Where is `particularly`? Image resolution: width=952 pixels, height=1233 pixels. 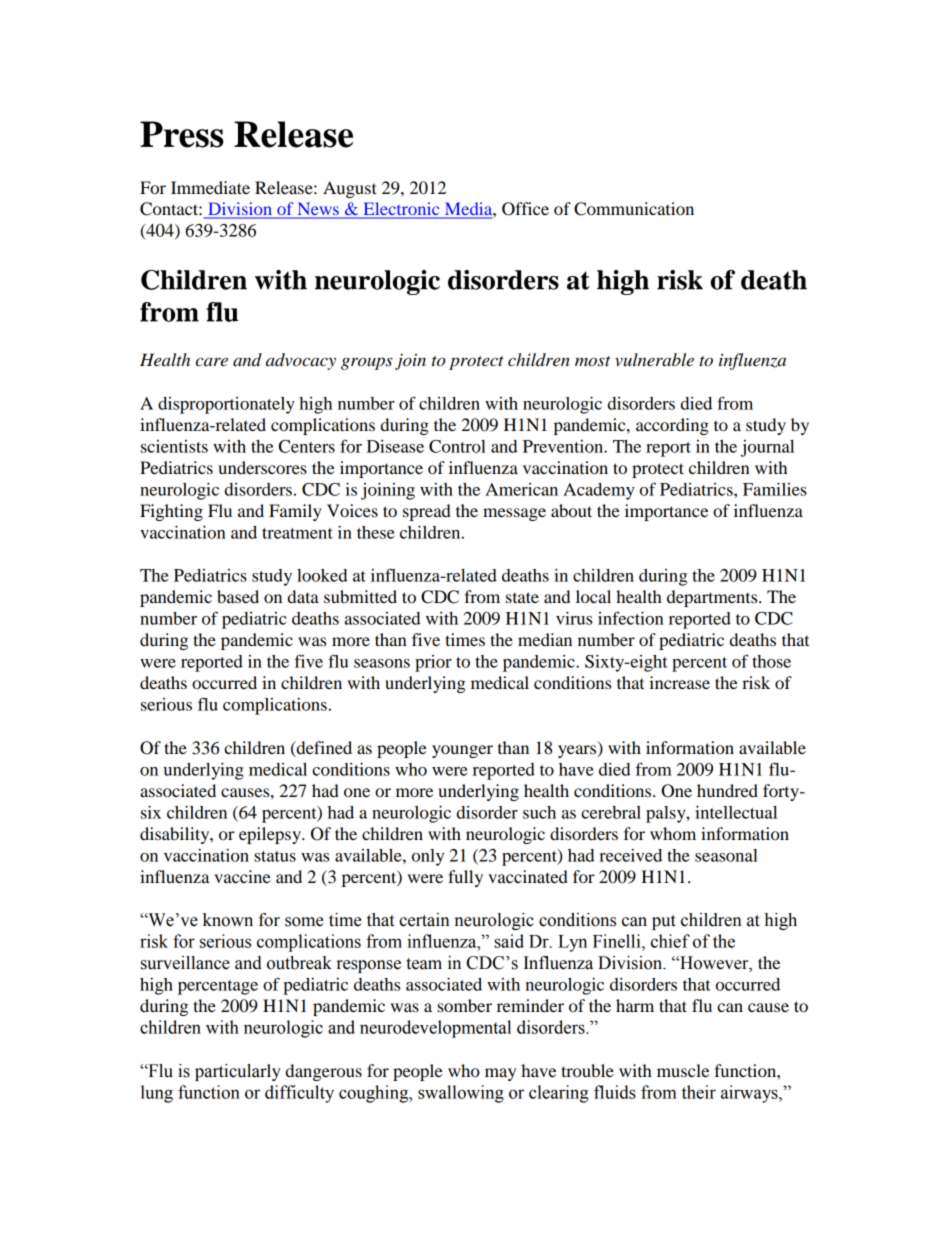
particularly is located at coordinates (238, 1072).
